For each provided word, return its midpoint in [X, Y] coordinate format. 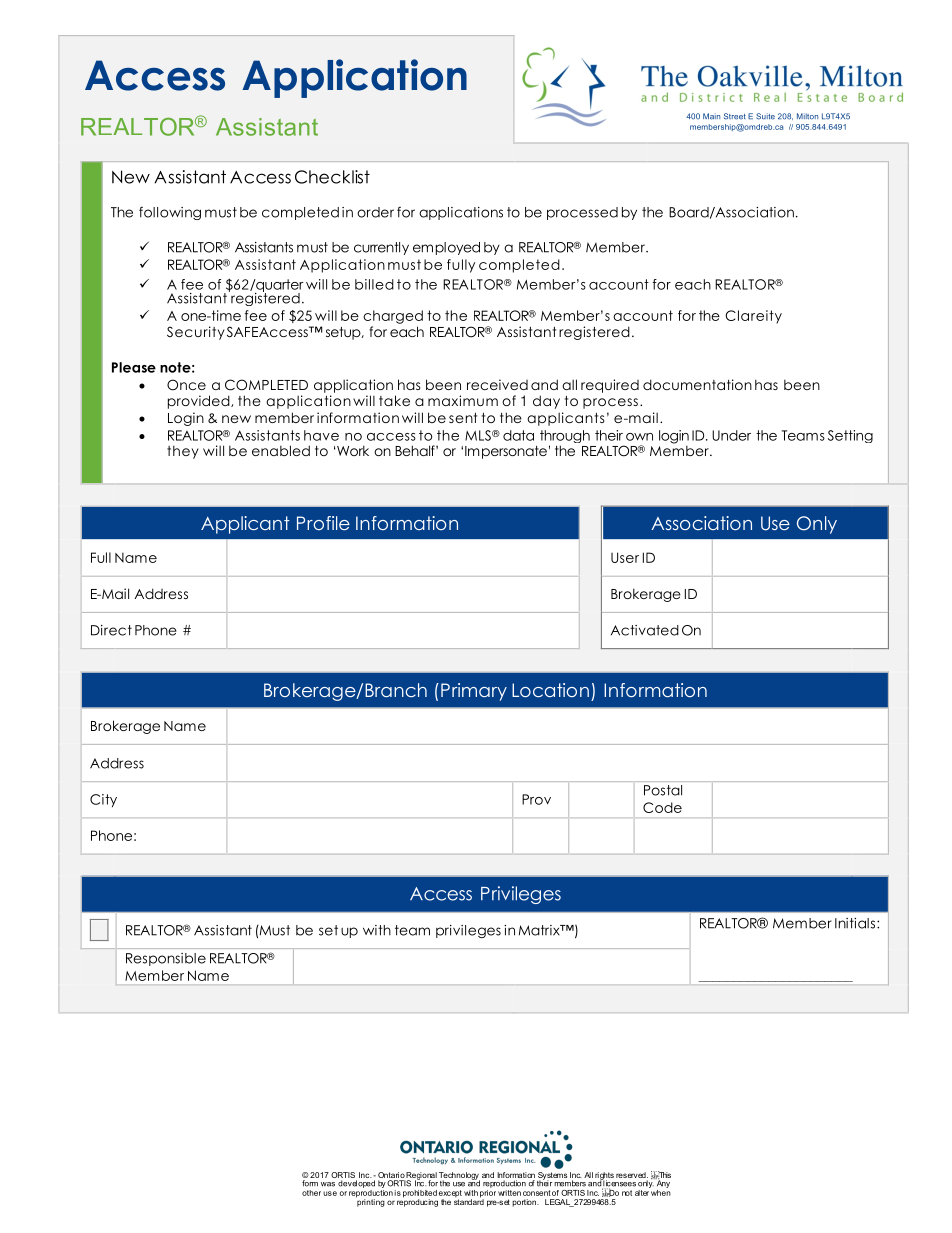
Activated [645, 630]
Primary [474, 692]
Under [731, 435]
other [311, 1193]
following [170, 213]
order [375, 212]
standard [469, 1201]
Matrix [540, 930]
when [660, 1191]
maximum [463, 400]
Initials [856, 923]
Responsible [166, 959]
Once [186, 385]
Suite [765, 116]
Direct [111, 630]
